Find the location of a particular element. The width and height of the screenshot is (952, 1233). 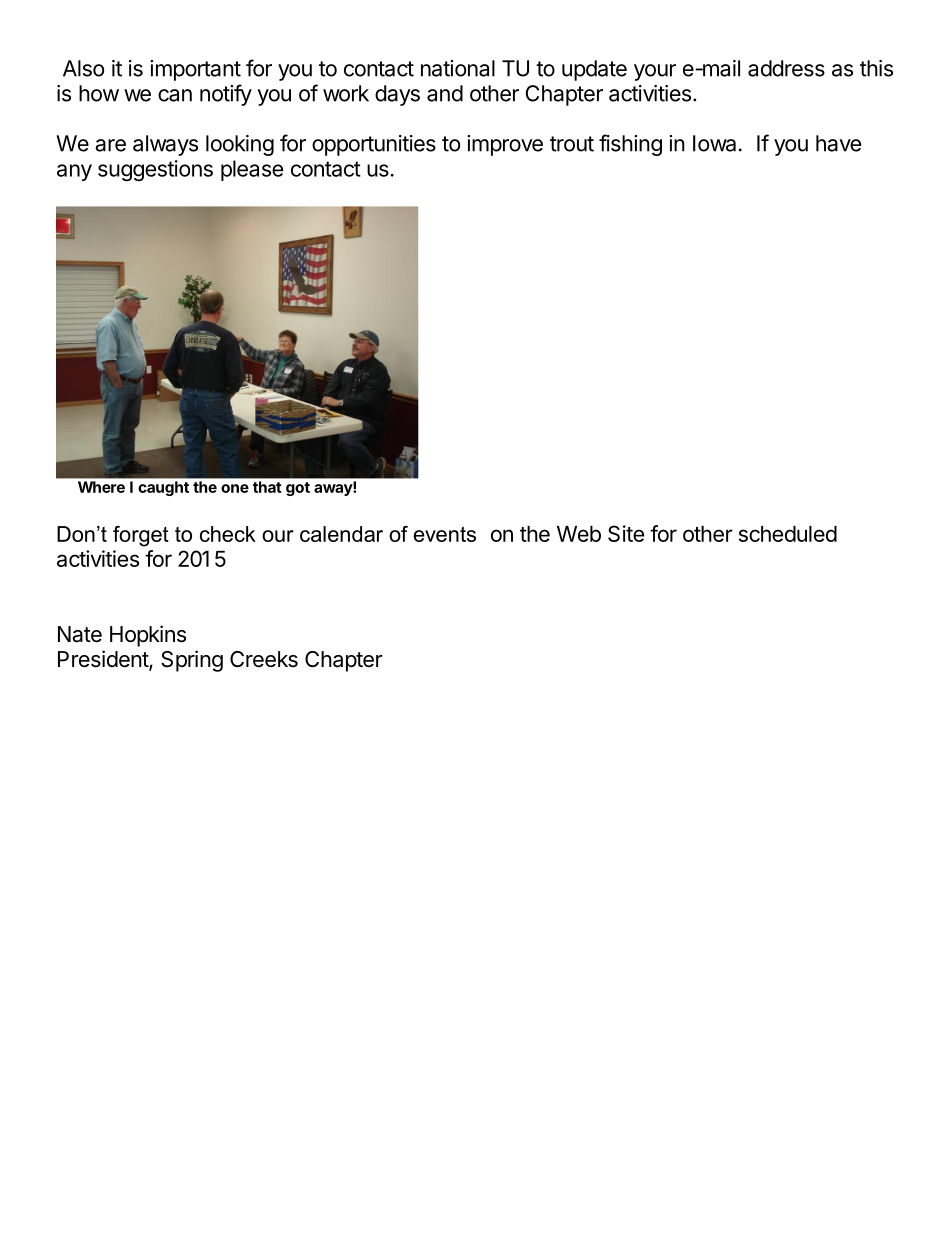

suggestions is located at coordinates (155, 170).
